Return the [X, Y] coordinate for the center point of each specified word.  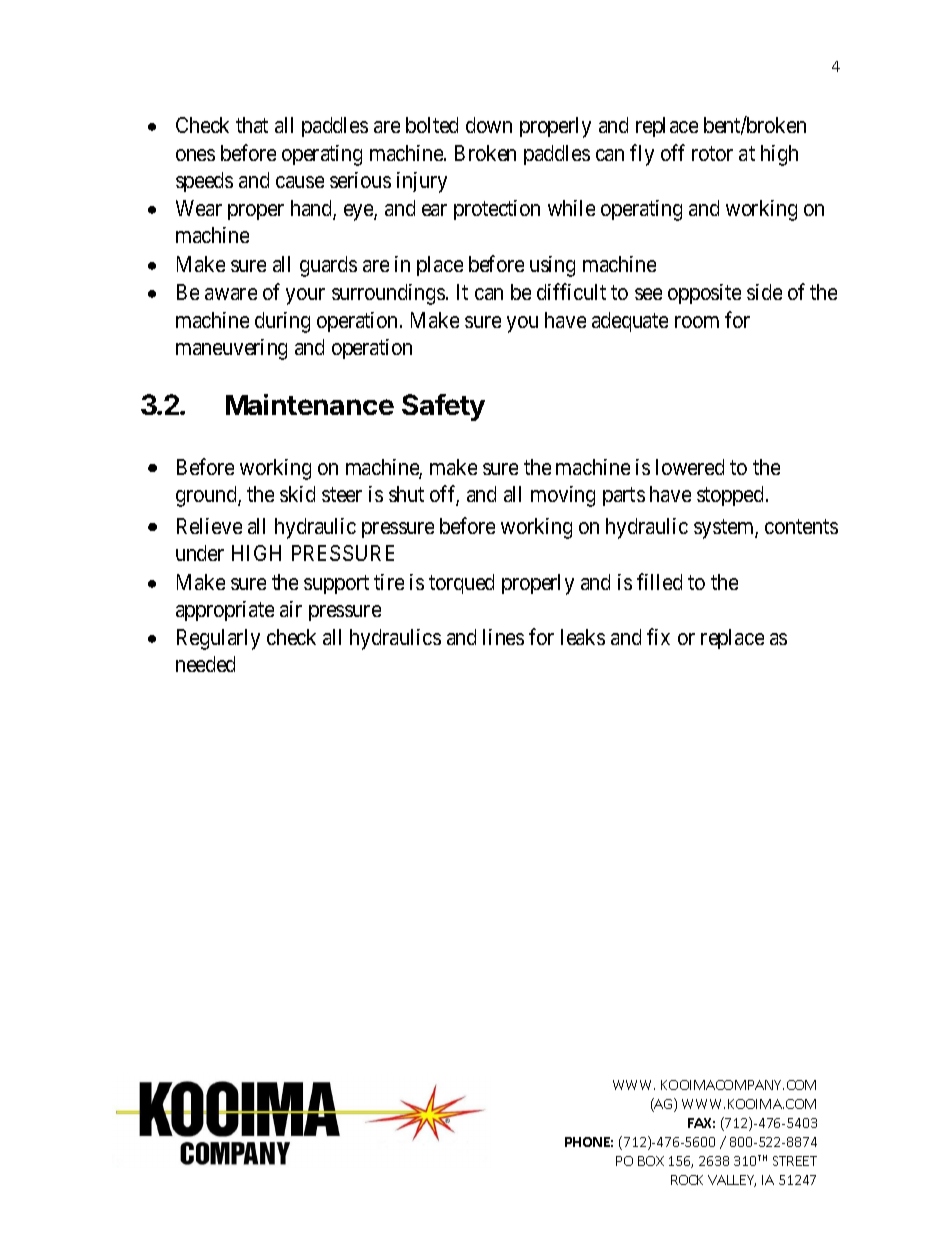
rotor [712, 153]
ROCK [687, 1180]
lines [503, 637]
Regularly [218, 639]
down [489, 125]
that [252, 125]
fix [658, 636]
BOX [651, 1161]
